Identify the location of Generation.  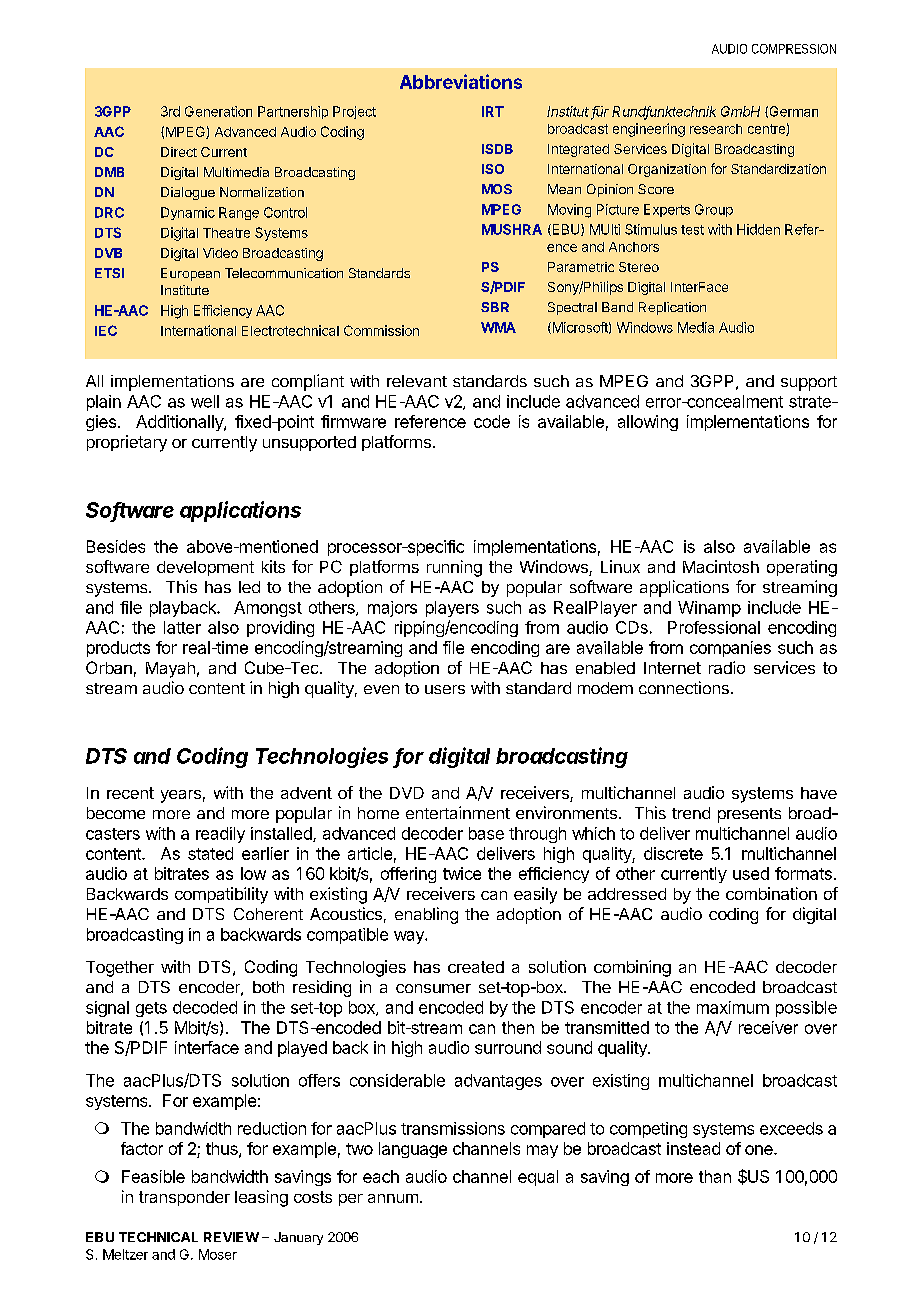
(218, 111).
